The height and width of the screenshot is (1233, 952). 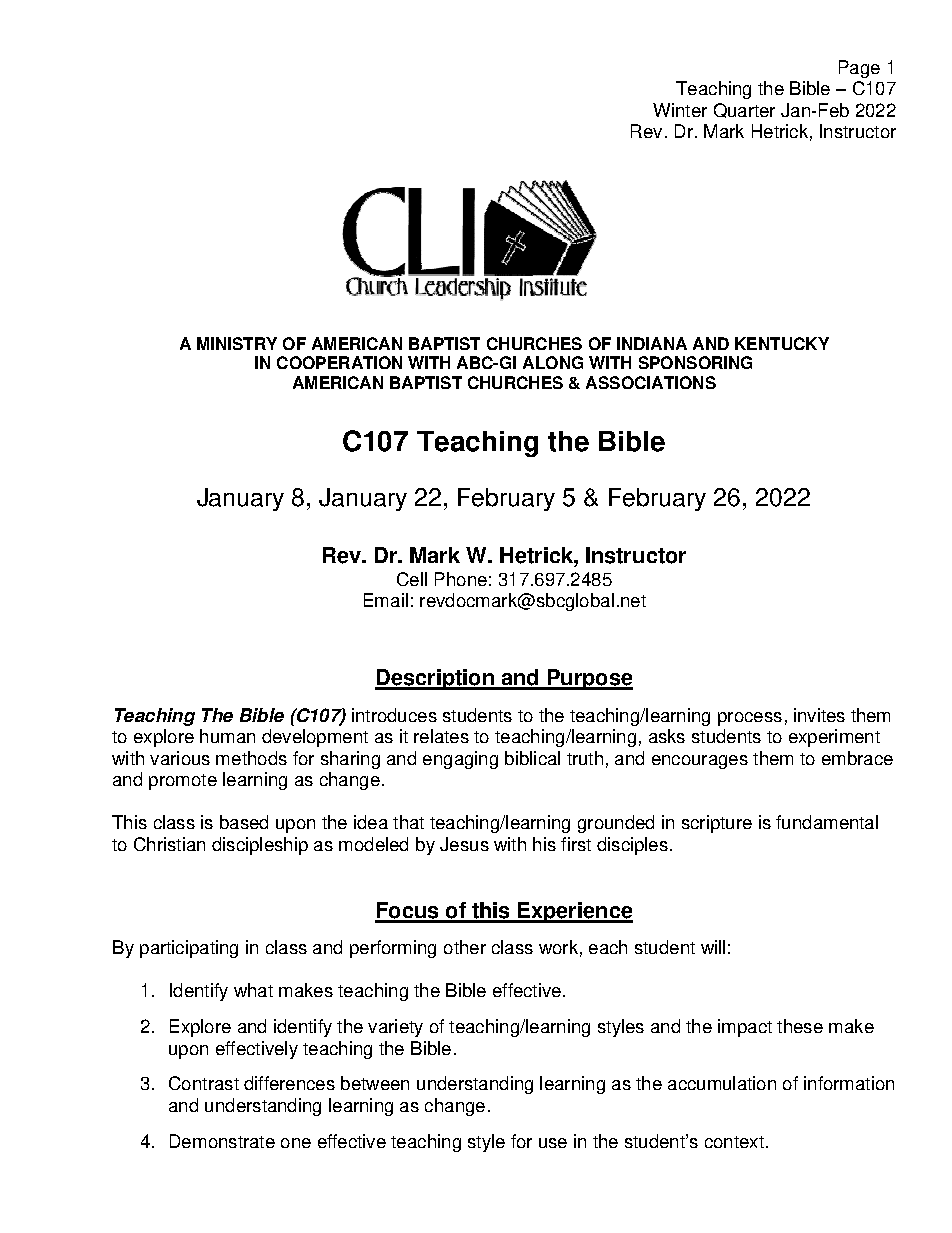 What do you see at coordinates (782, 343) in the screenshot?
I see `KENTUCKY` at bounding box center [782, 343].
